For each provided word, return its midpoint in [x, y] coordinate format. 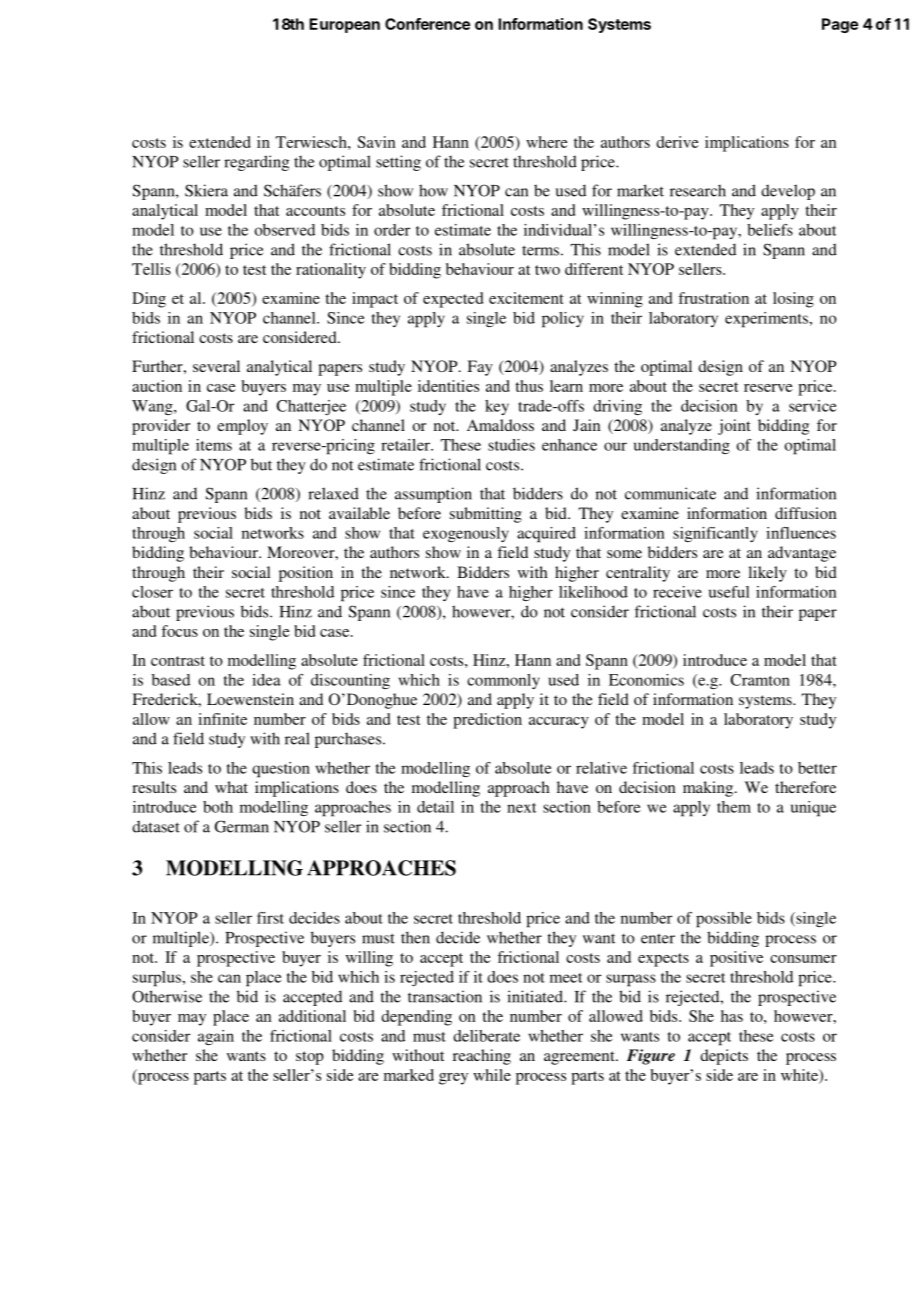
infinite [222, 719]
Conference [427, 24]
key [497, 407]
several [216, 366]
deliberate [486, 1036]
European [344, 25]
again [216, 1037]
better [817, 768]
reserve [768, 388]
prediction [487, 721]
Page [840, 25]
